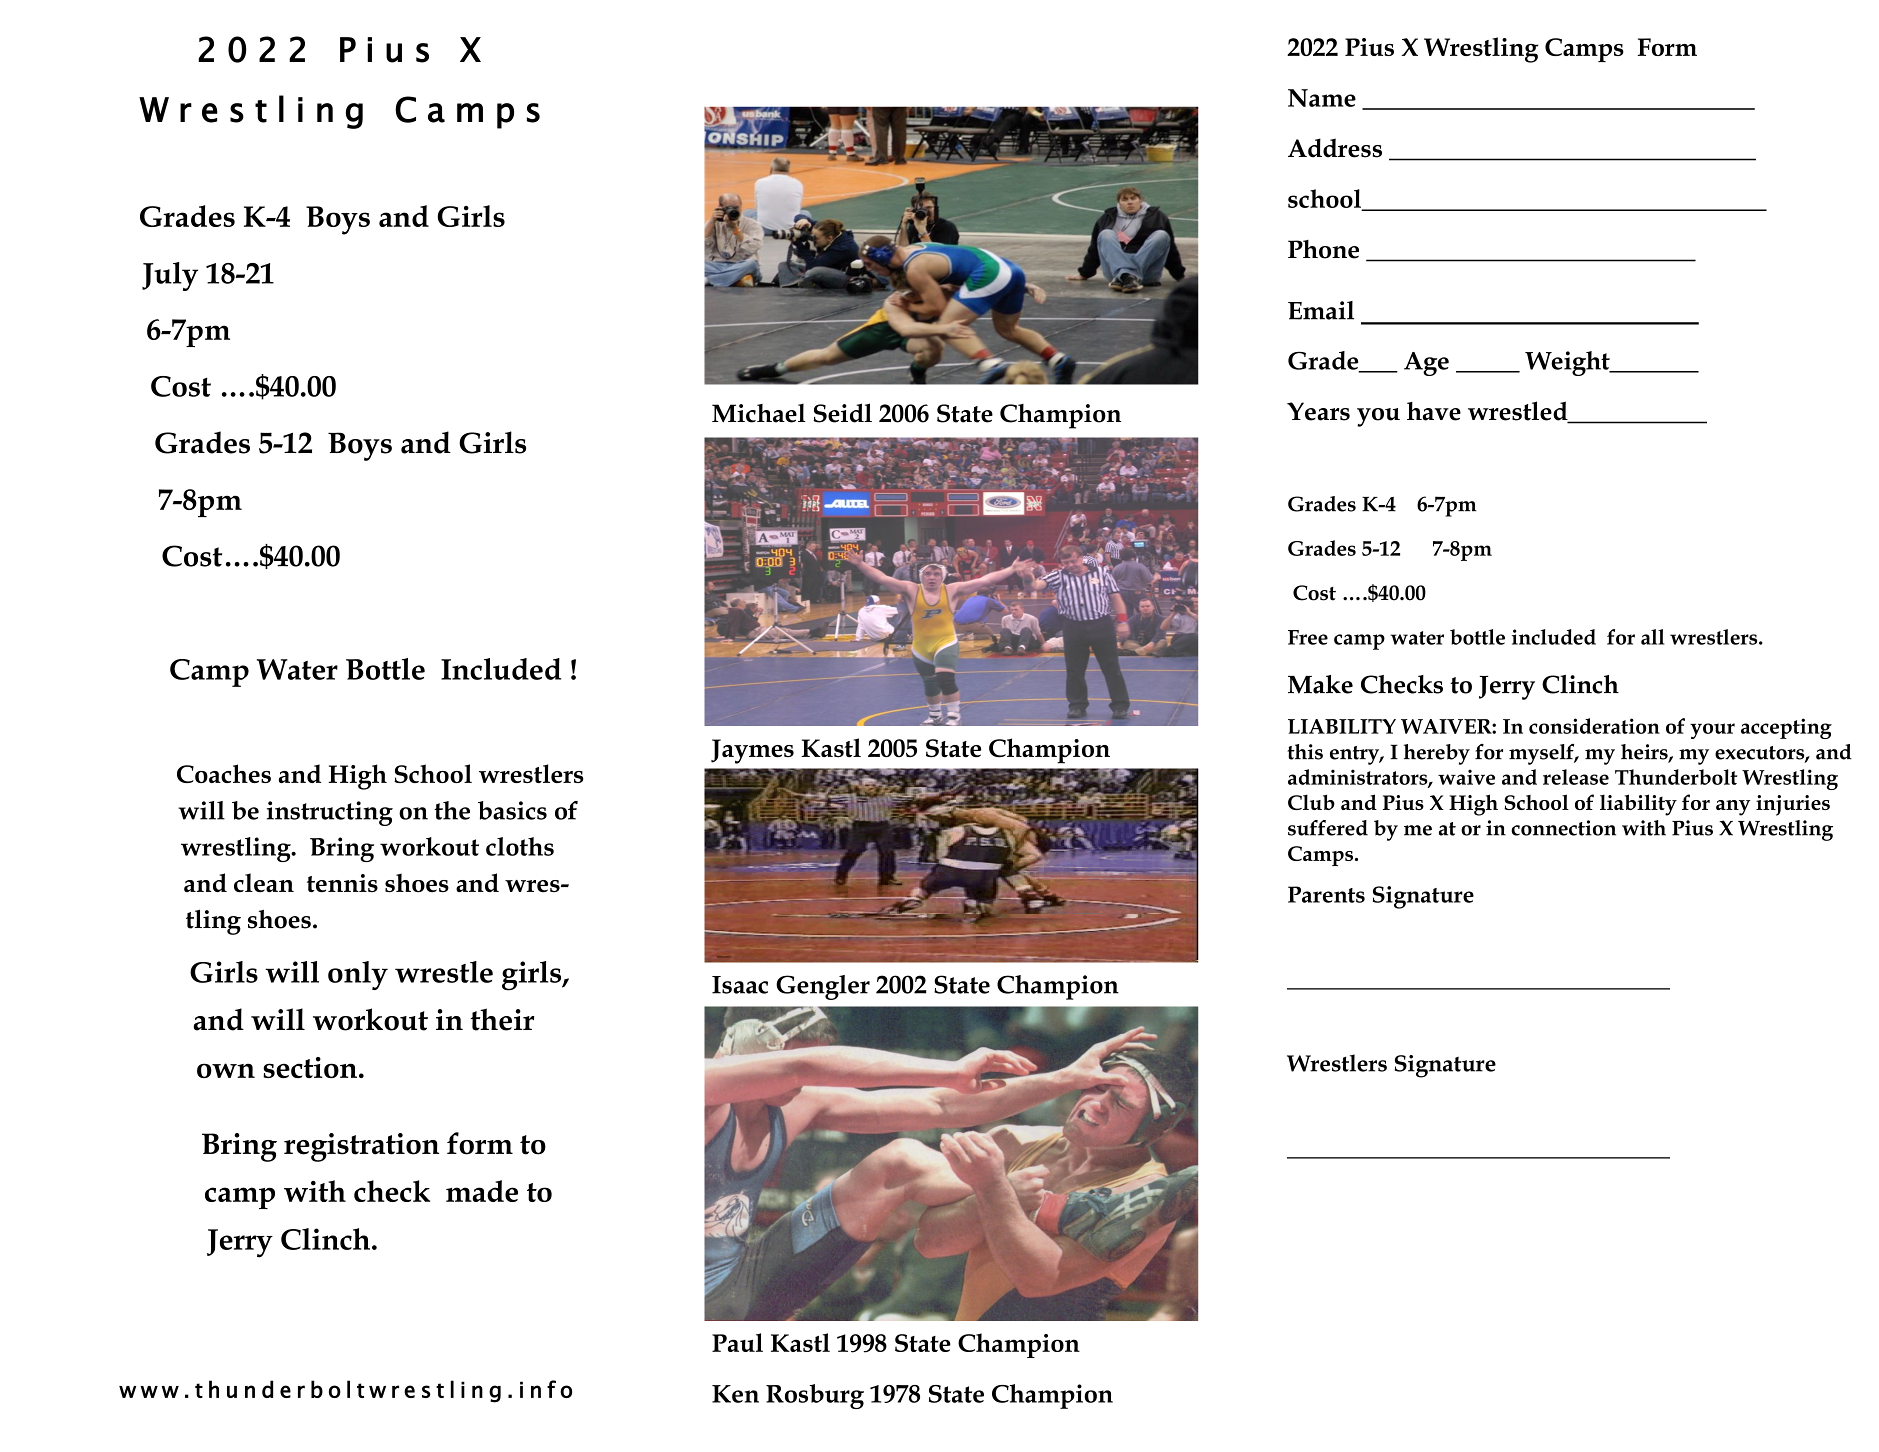 This screenshot has width=1879, height=1452. Describe the element at coordinates (1305, 752) in the screenshot. I see `this` at that location.
